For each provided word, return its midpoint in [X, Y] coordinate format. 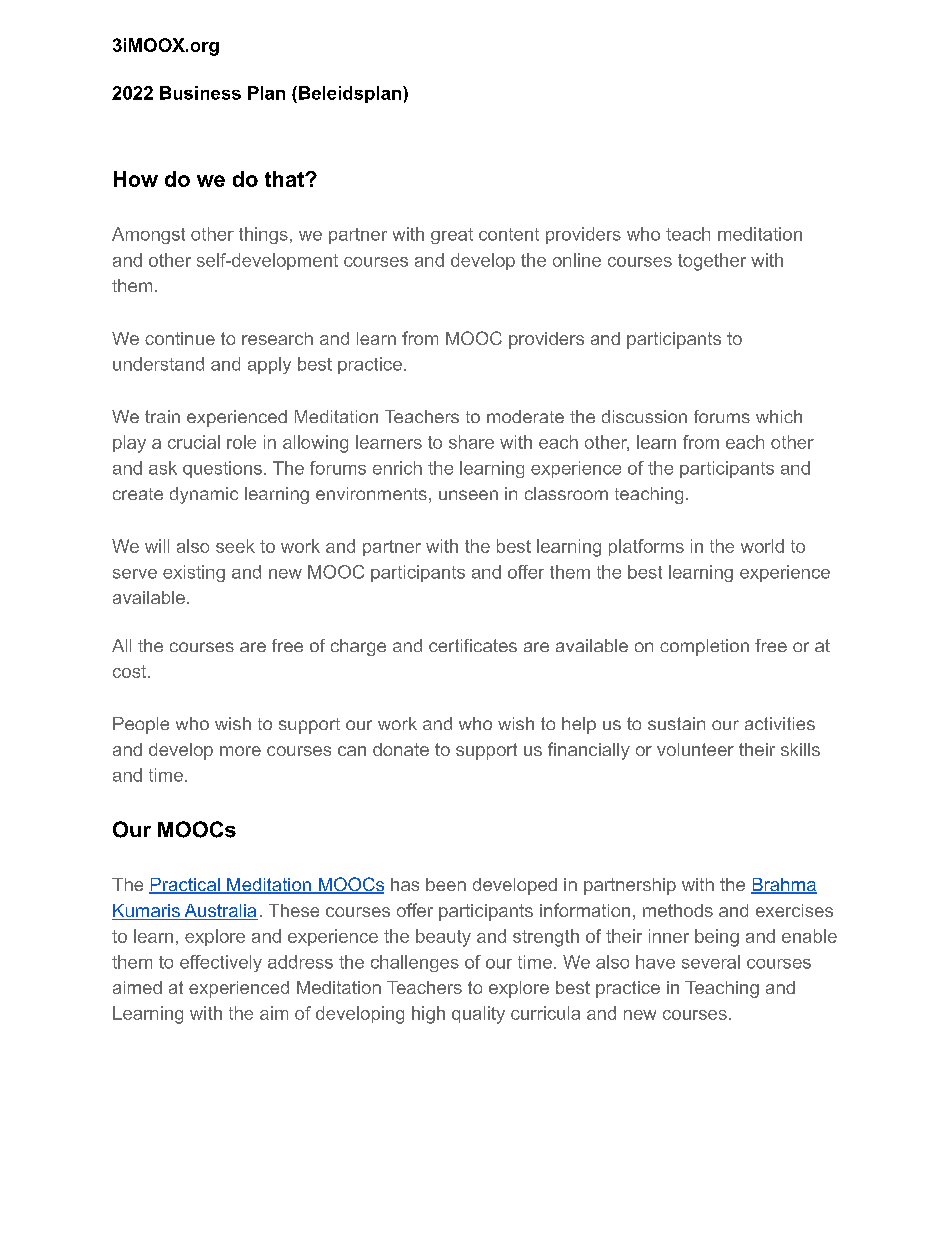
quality [478, 1015]
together [712, 262]
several [711, 962]
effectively [221, 963]
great [452, 236]
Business [200, 93]
